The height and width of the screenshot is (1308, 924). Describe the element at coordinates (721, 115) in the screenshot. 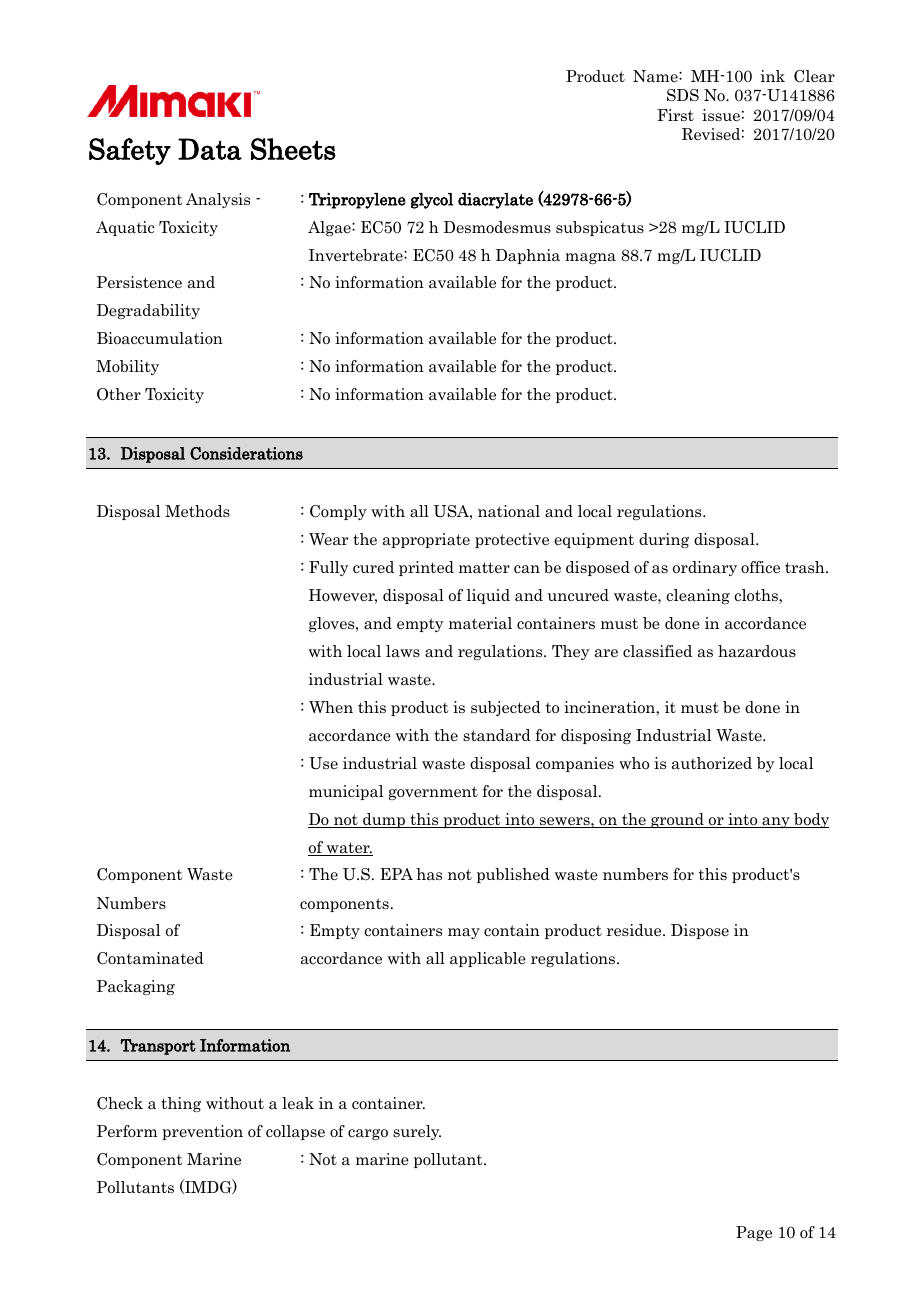

I see `issue` at that location.
